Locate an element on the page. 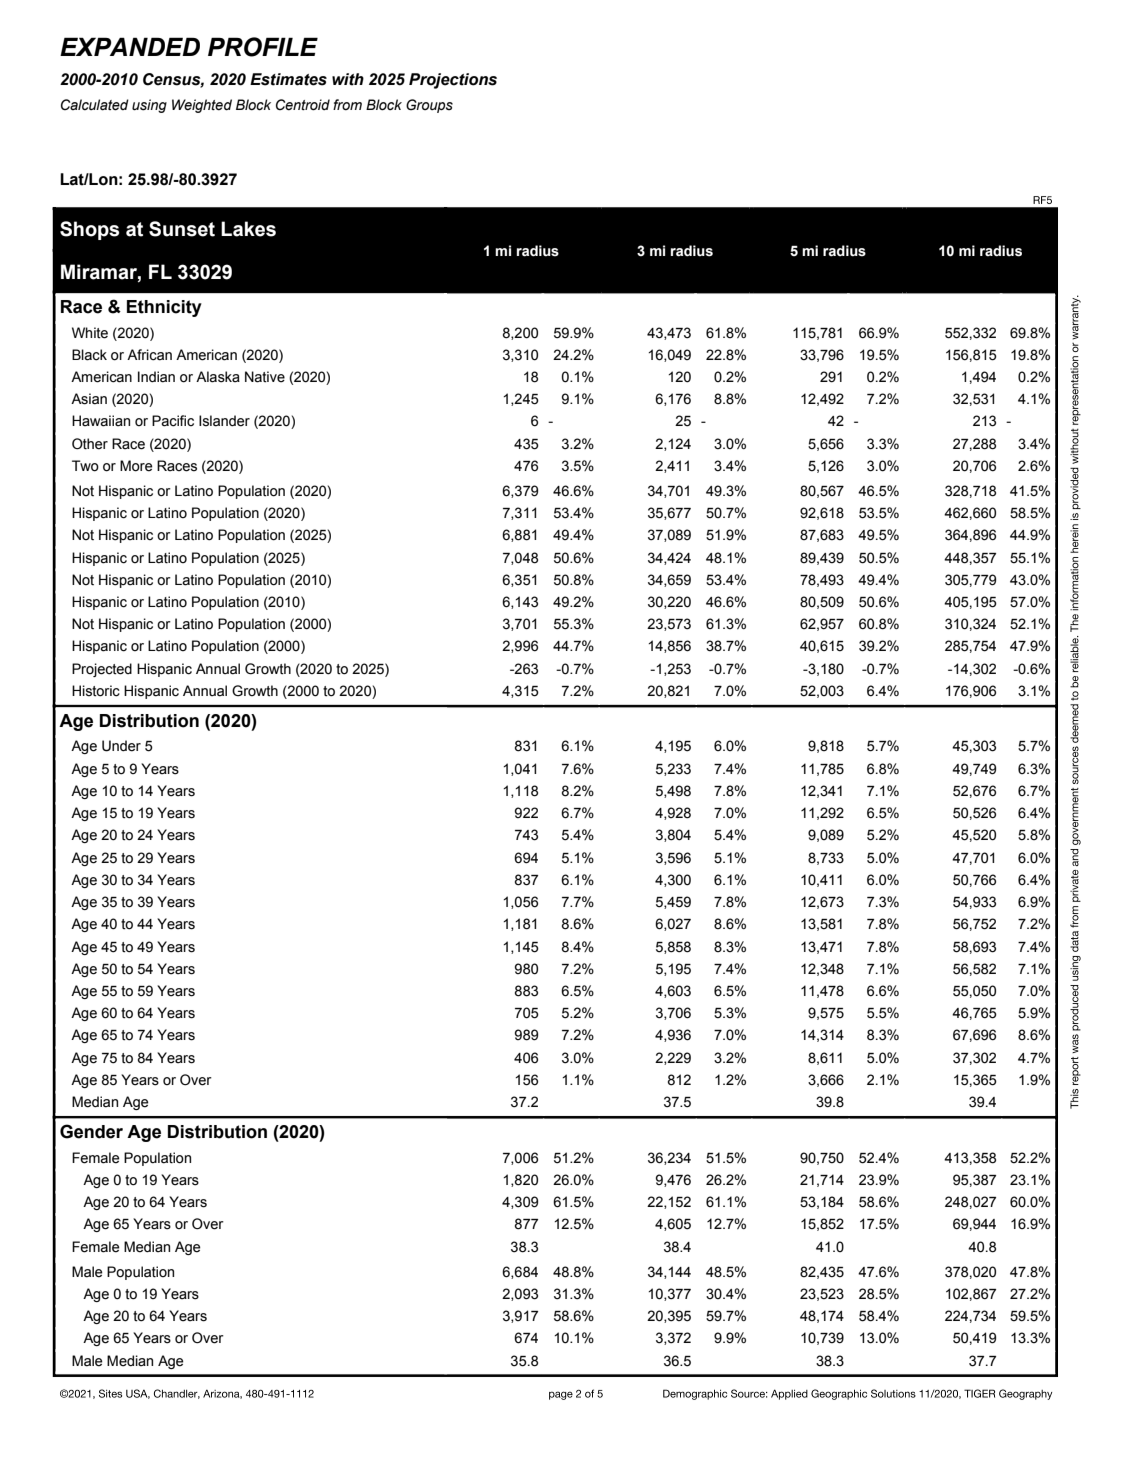 The image size is (1133, 1467). Historic is located at coordinates (96, 691).
